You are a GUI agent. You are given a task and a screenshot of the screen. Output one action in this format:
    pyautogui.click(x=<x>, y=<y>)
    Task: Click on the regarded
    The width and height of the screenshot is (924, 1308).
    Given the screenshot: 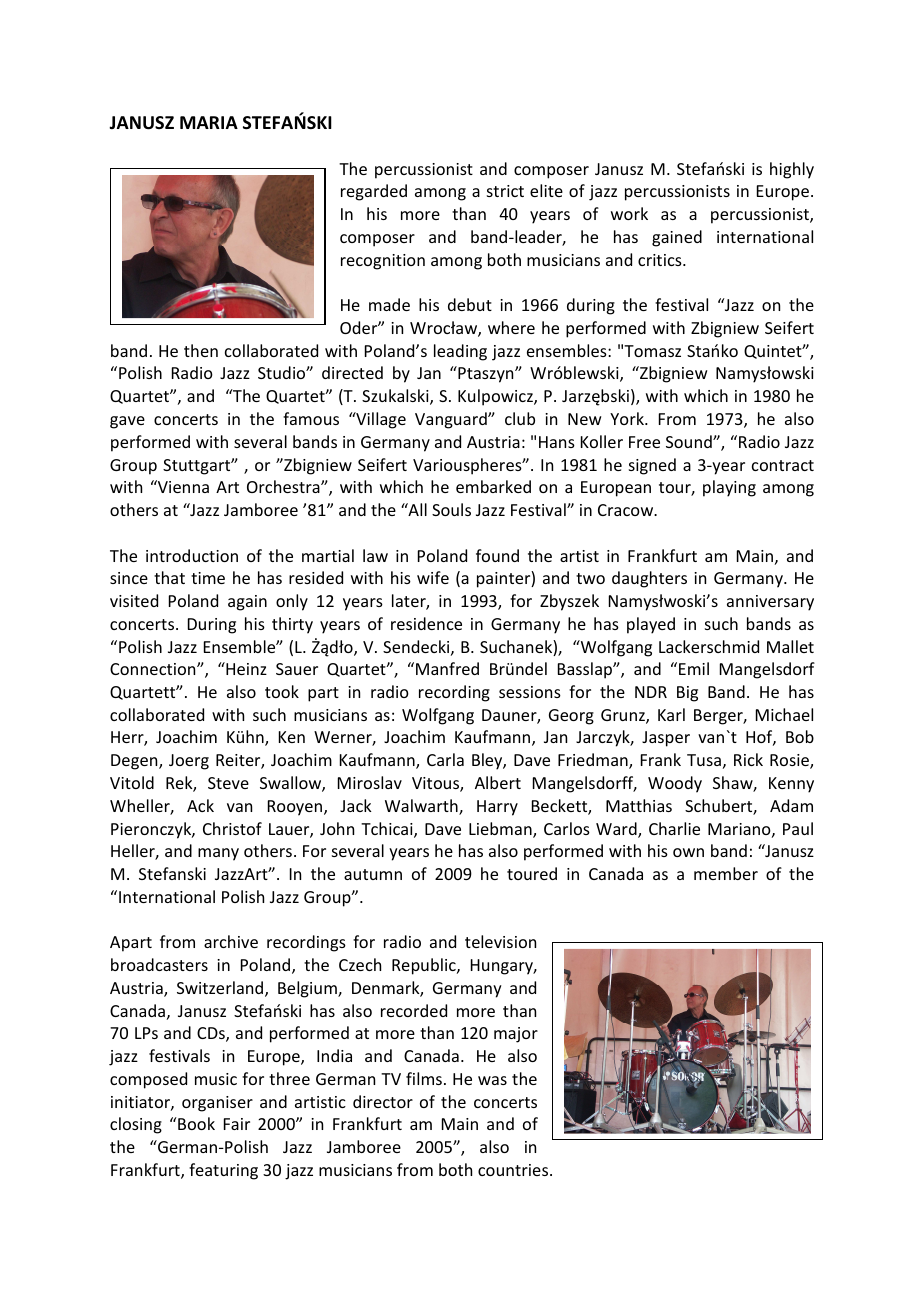 What is the action you would take?
    pyautogui.click(x=374, y=192)
